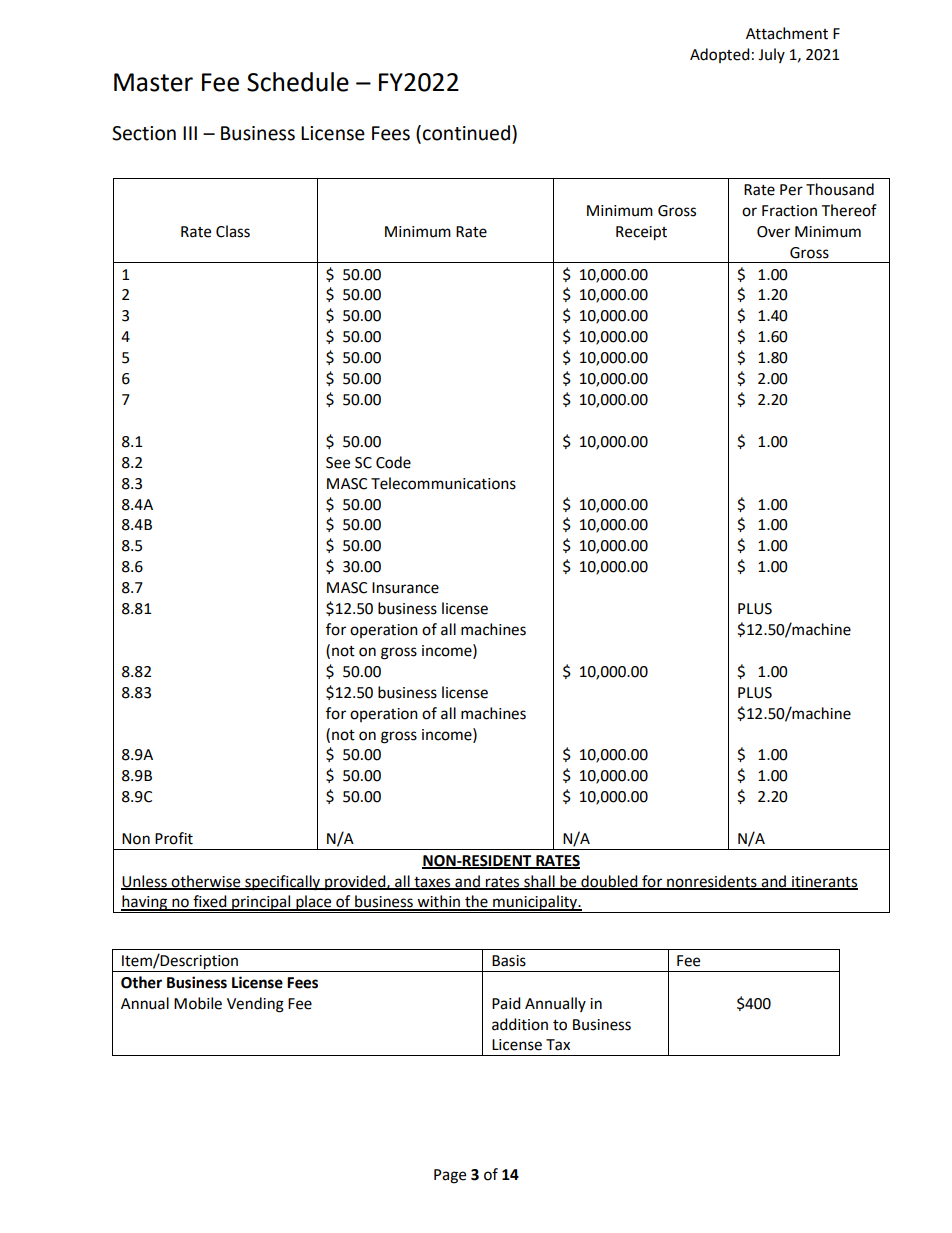 This page has height=1233, width=952. I want to click on Over, so click(773, 232).
